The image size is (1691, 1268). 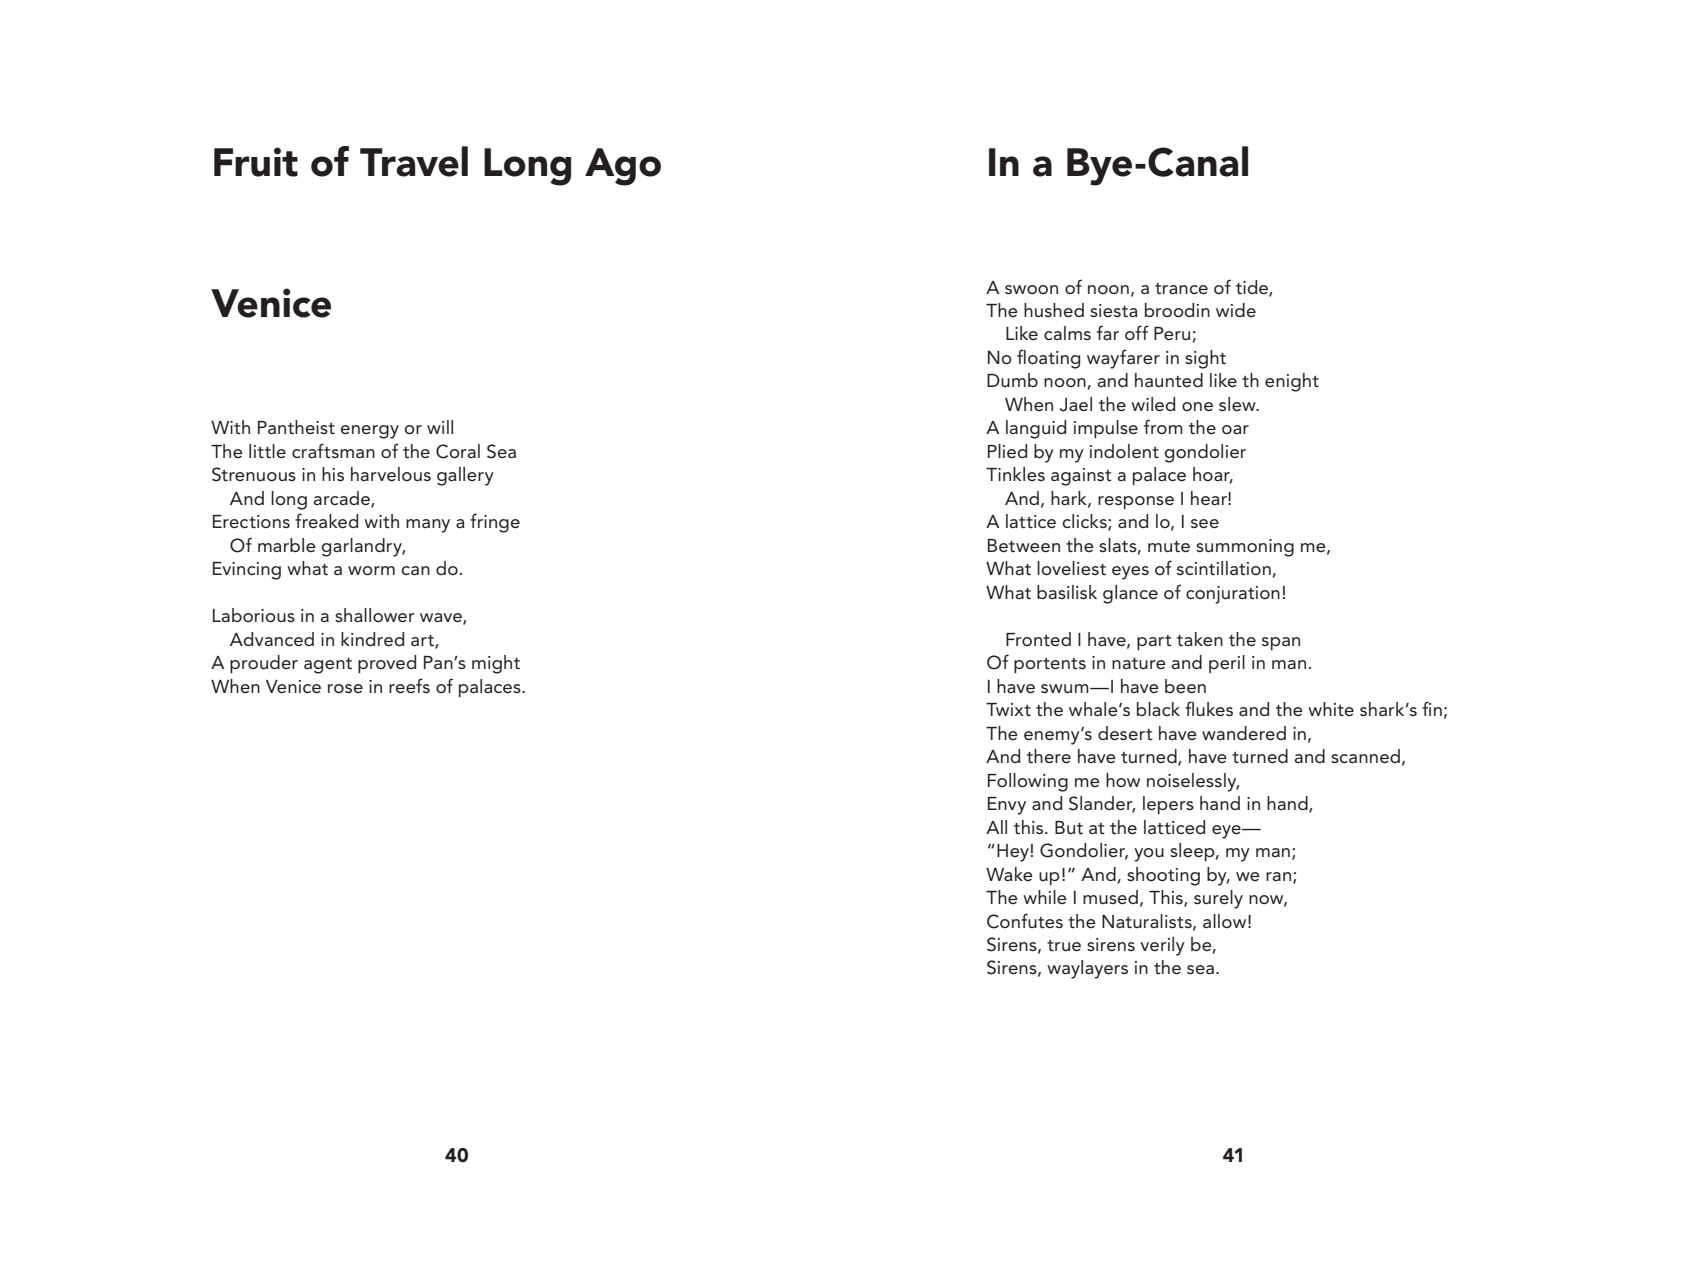 I want to click on Wake, so click(x=1009, y=874).
